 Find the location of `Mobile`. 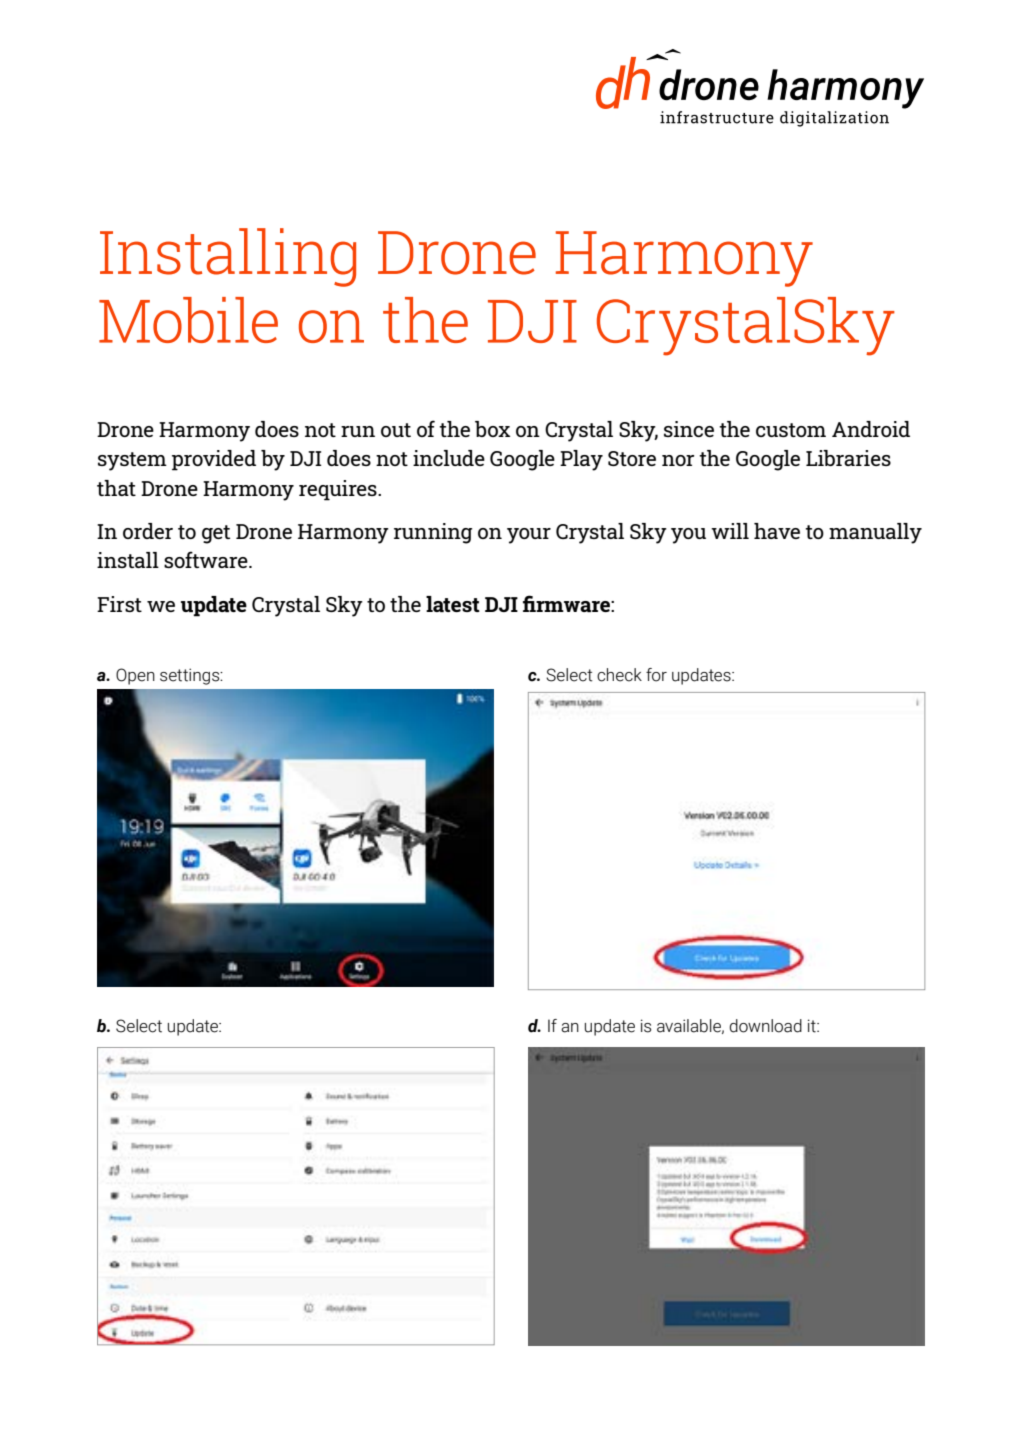

Mobile is located at coordinates (188, 320).
